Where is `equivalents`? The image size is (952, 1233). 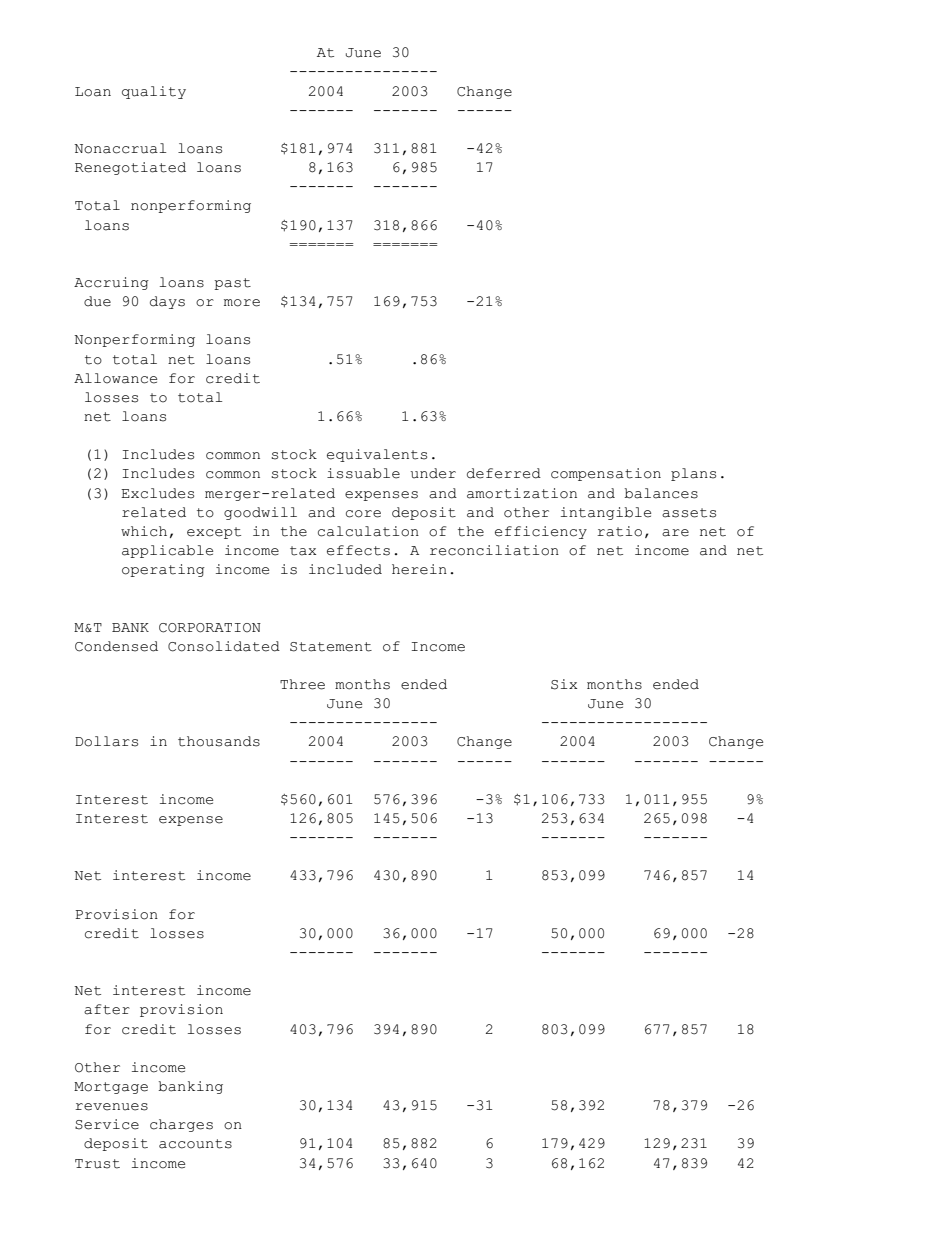
equivalents is located at coordinates (377, 455).
